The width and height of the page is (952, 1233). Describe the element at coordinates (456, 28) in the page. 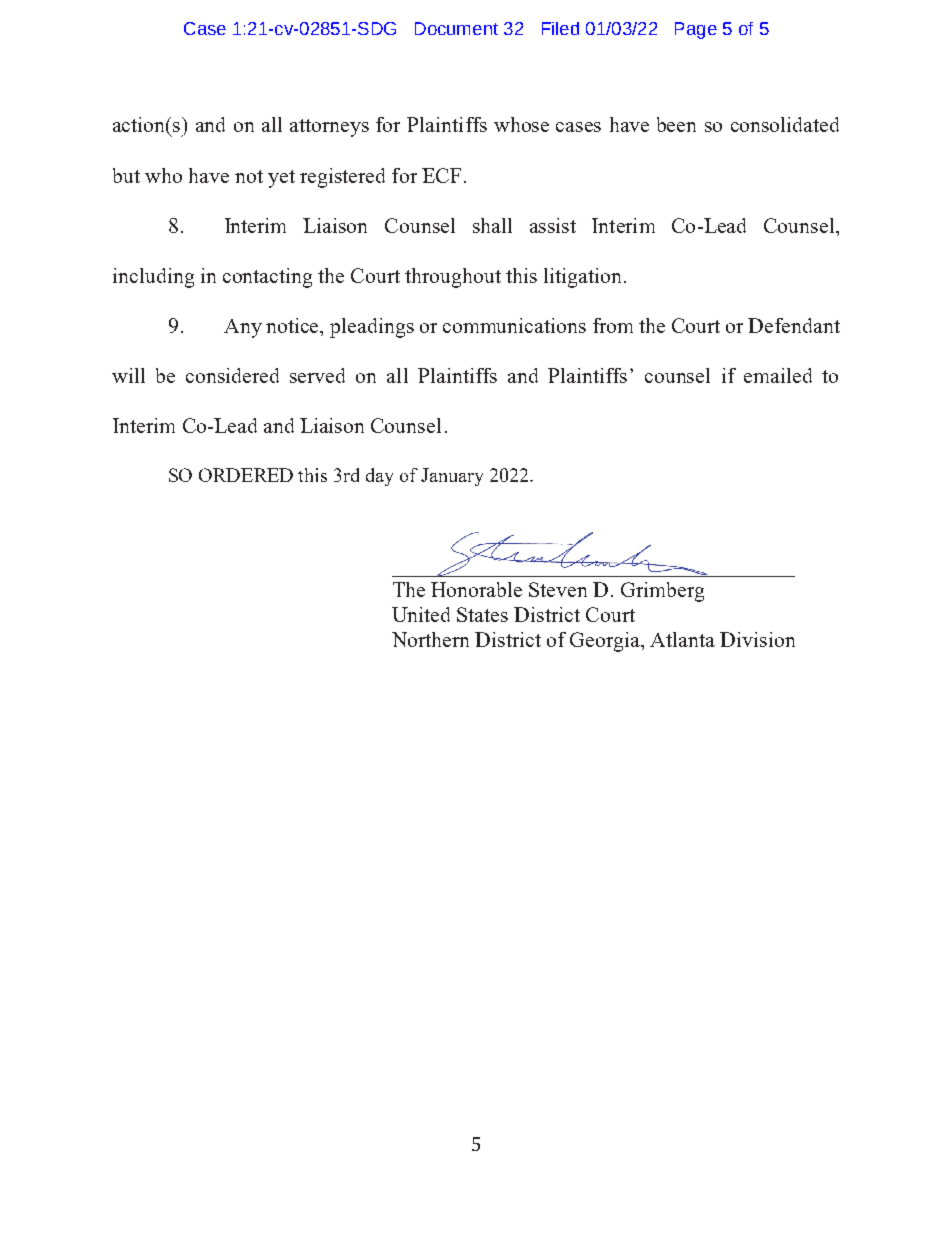

I see `Document` at that location.
